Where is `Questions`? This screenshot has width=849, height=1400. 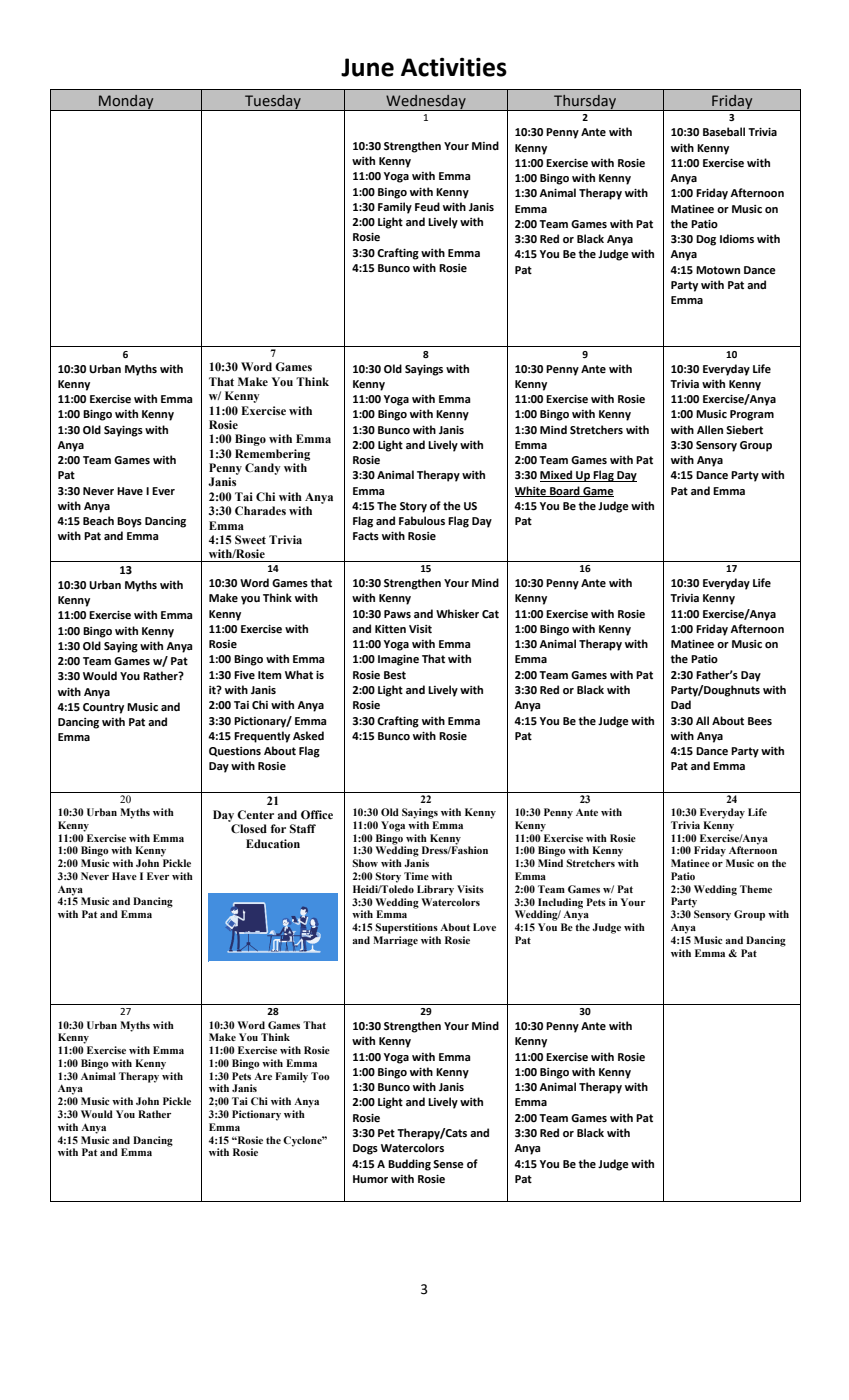
Questions is located at coordinates (235, 752).
